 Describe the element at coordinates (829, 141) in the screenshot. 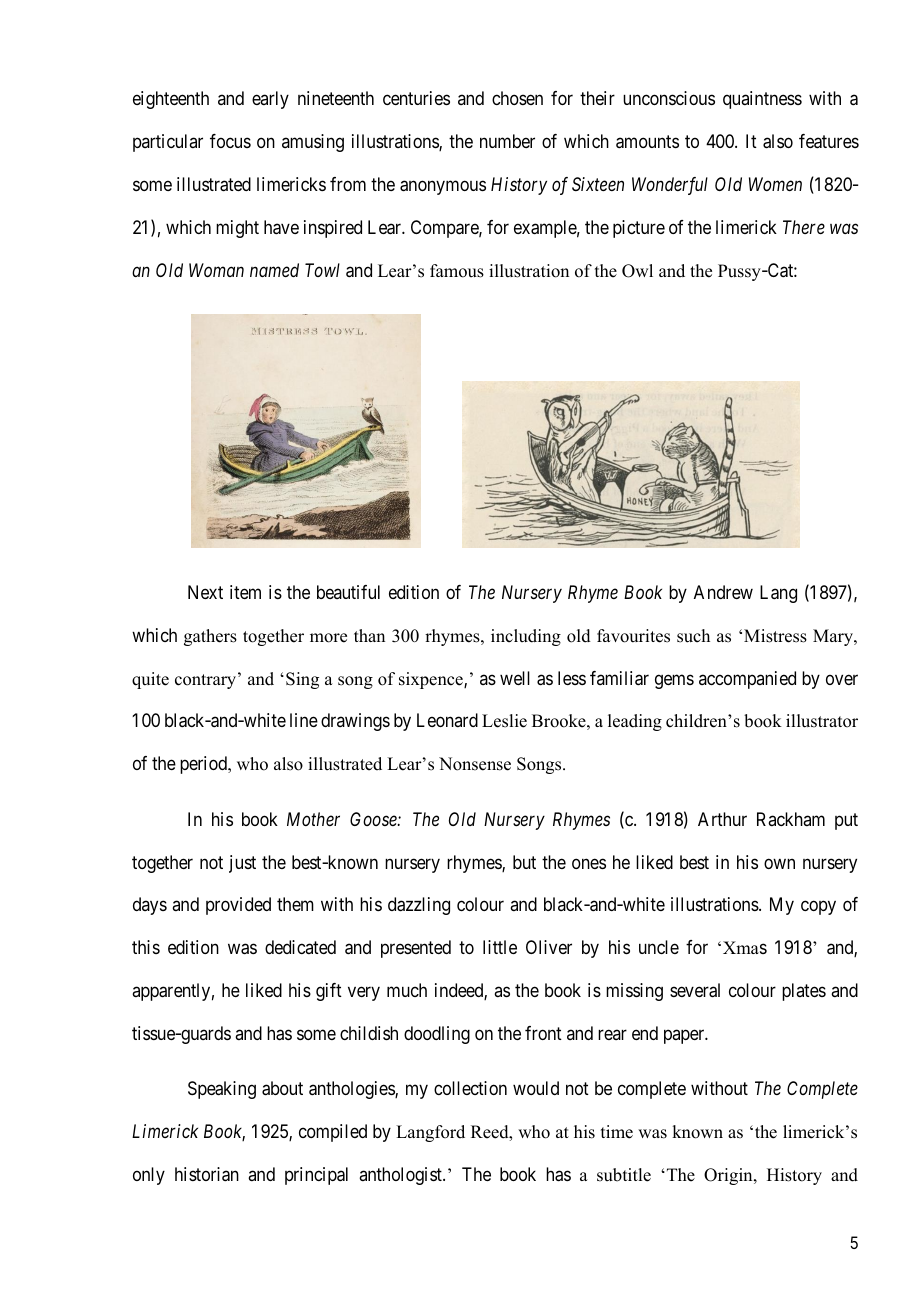

I see `features` at that location.
